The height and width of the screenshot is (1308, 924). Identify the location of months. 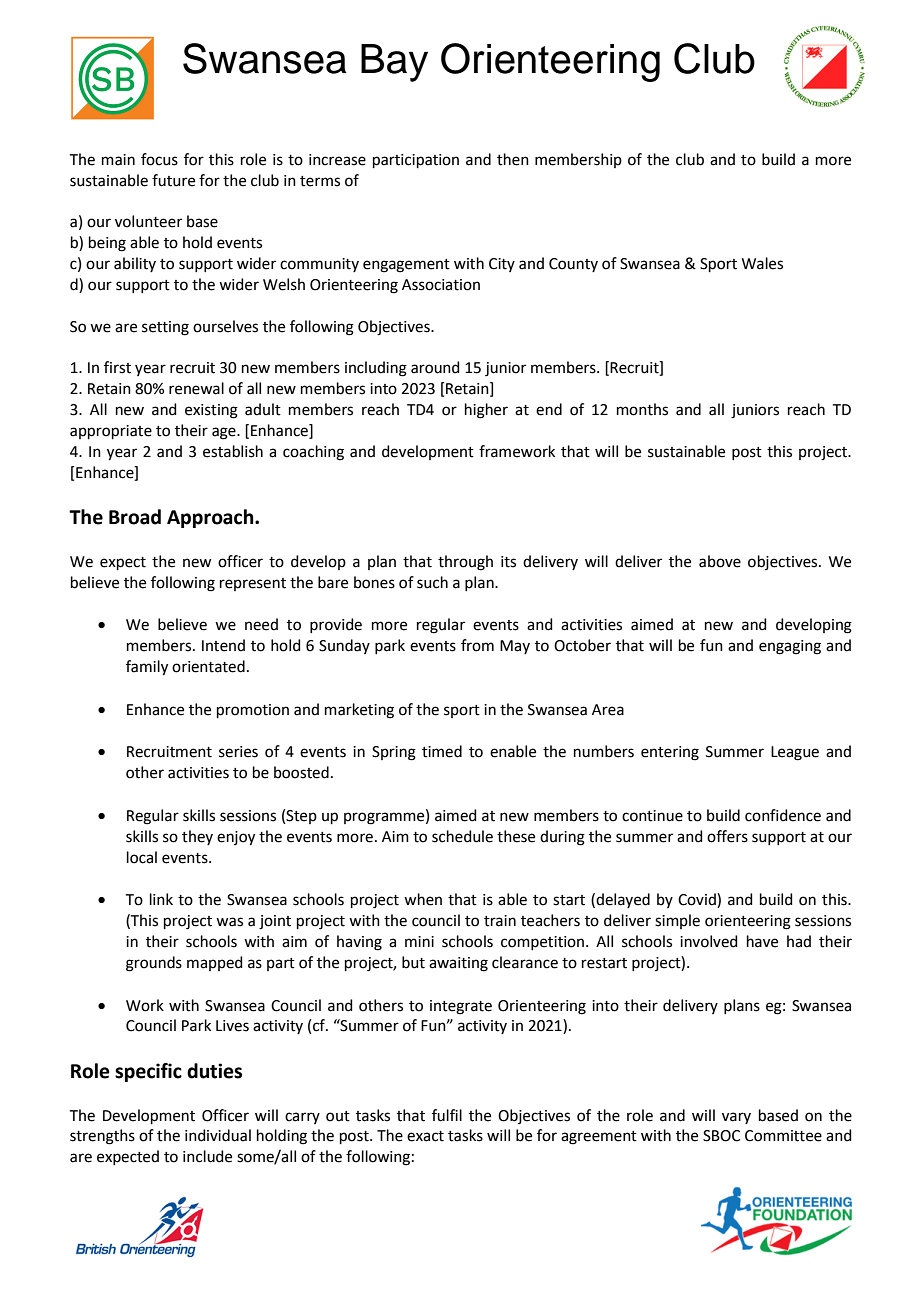
(642, 409).
